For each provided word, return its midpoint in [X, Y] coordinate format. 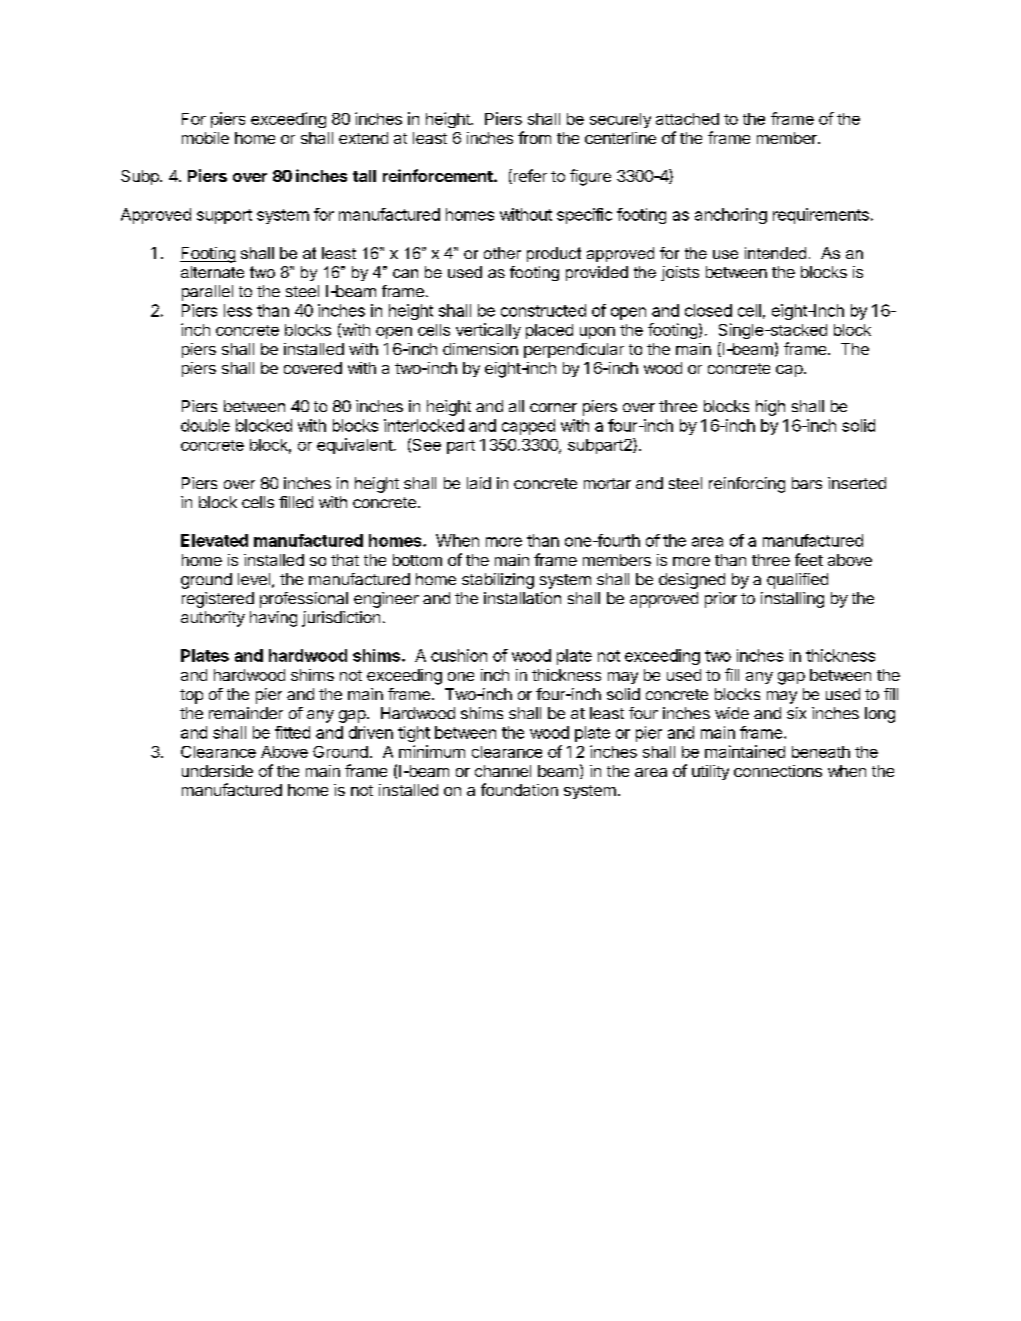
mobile [205, 138]
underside [217, 771]
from [534, 137]
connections [778, 771]
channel [503, 771]
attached [687, 119]
